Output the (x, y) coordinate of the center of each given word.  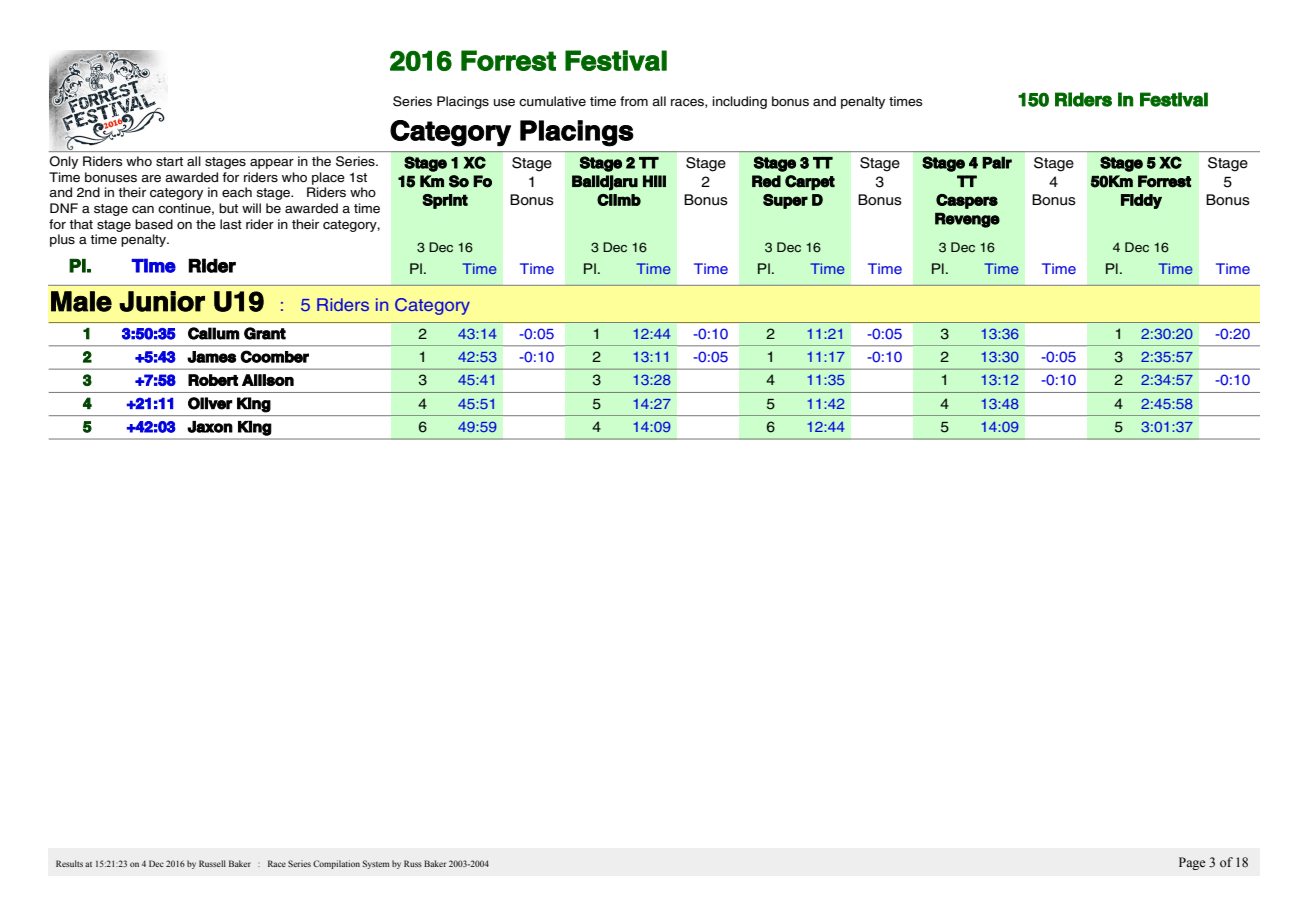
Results (69, 863)
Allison (268, 380)
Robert (213, 380)
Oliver (210, 403)
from (634, 101)
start (169, 162)
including (740, 102)
